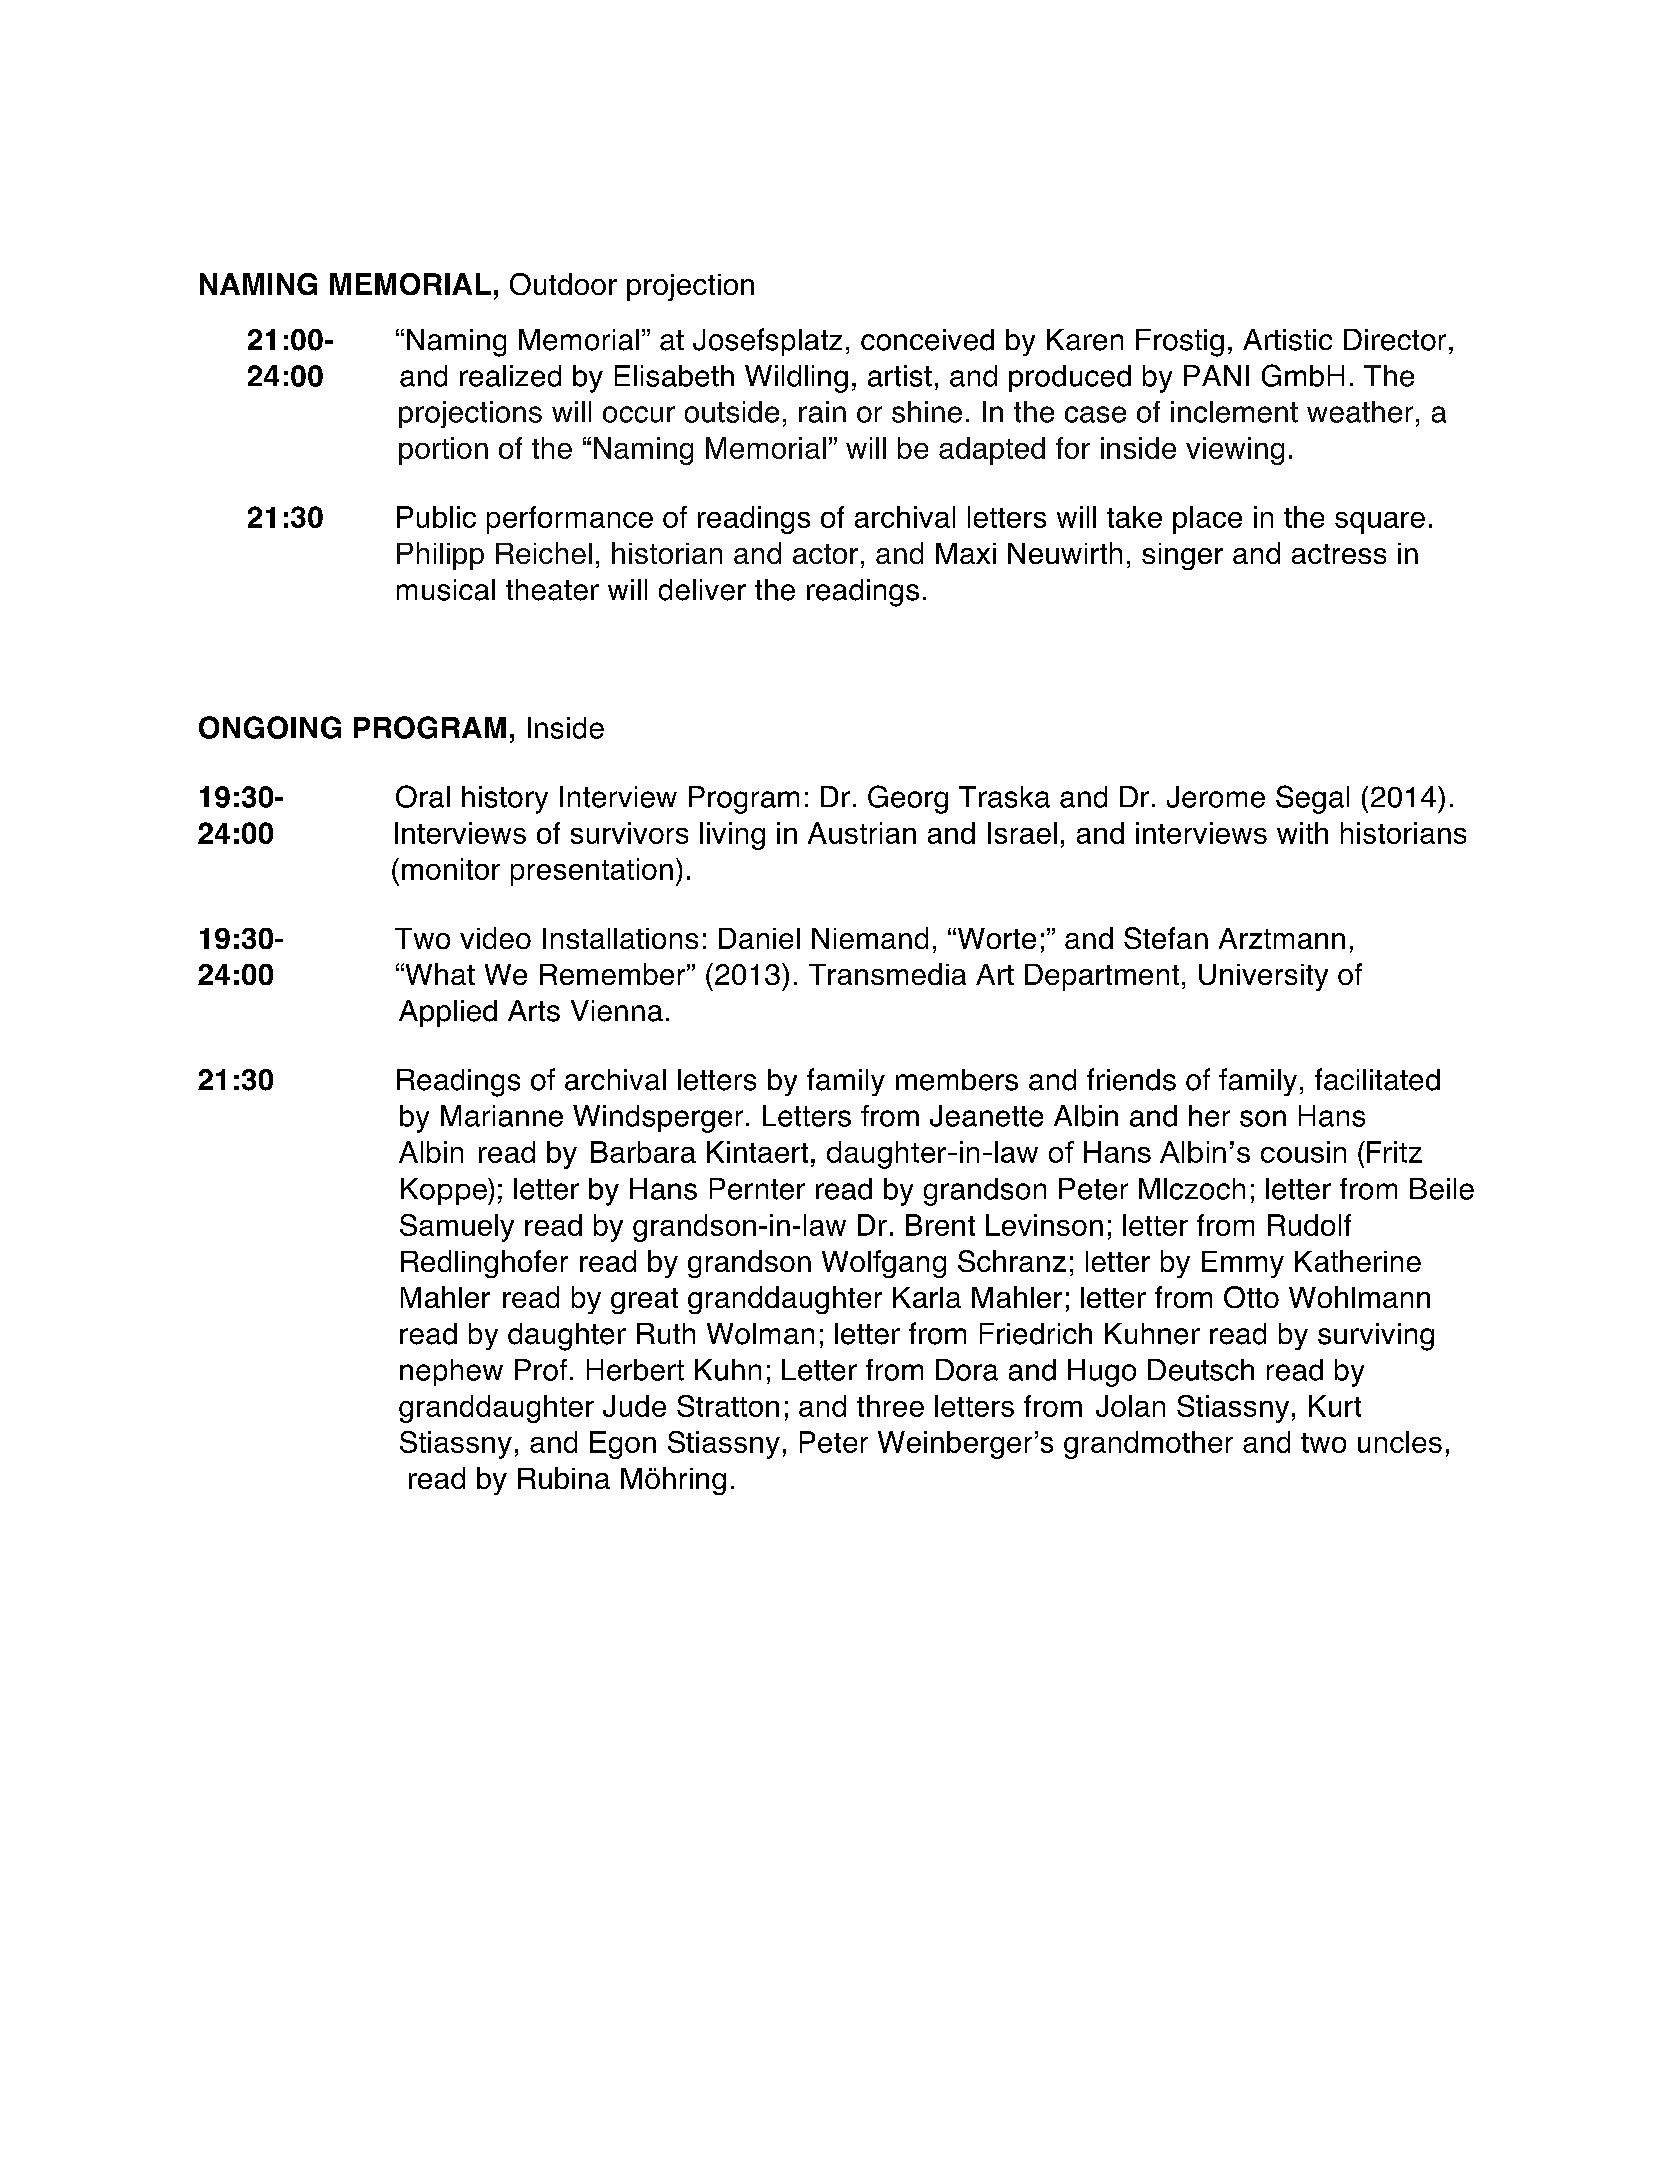 The width and height of the screenshot is (1678, 2171). Describe the element at coordinates (510, 376) in the screenshot. I see `realized` at that location.
